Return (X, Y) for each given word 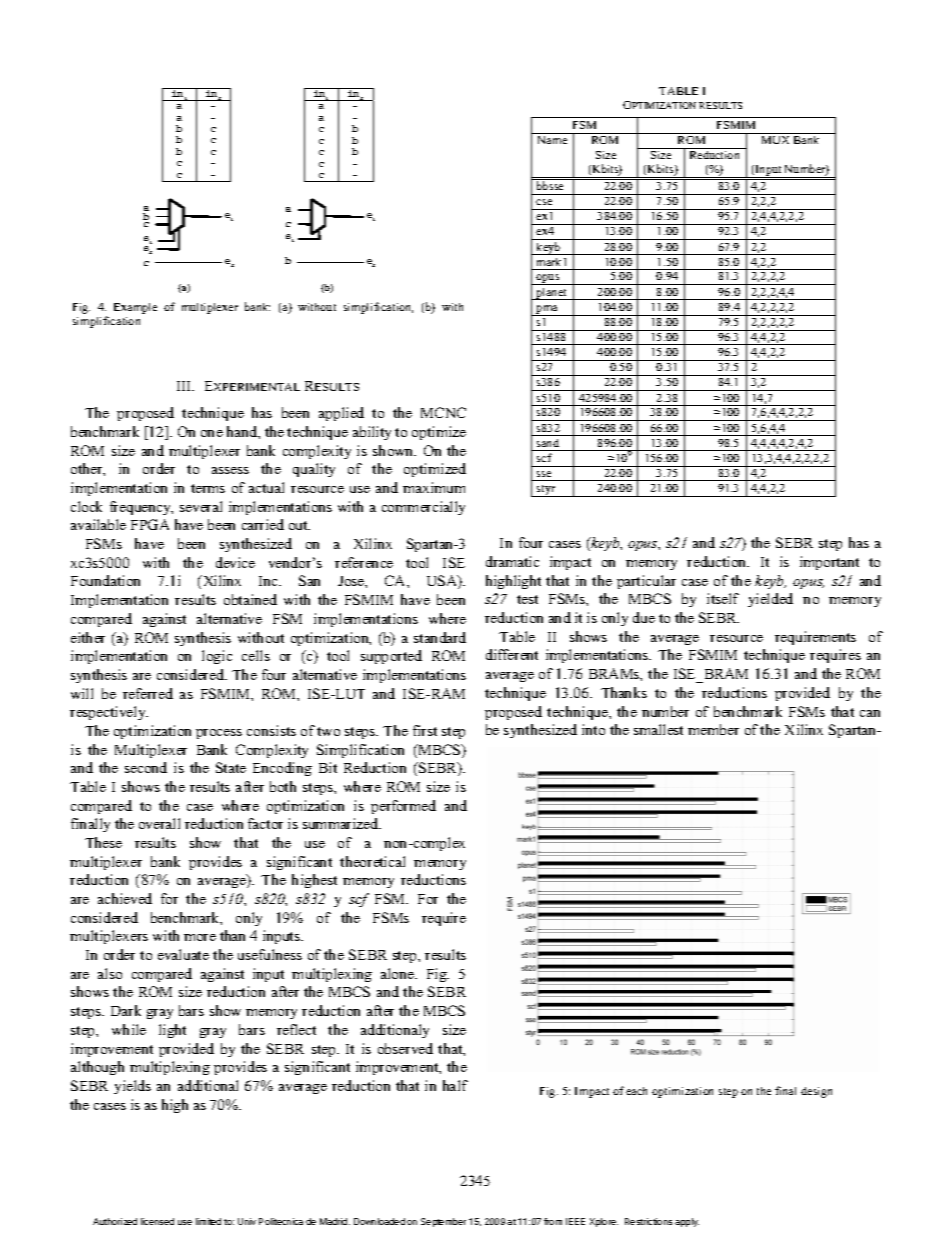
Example (135, 308)
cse (544, 202)
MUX (775, 140)
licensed (157, 1221)
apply (687, 1222)
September (443, 1222)
